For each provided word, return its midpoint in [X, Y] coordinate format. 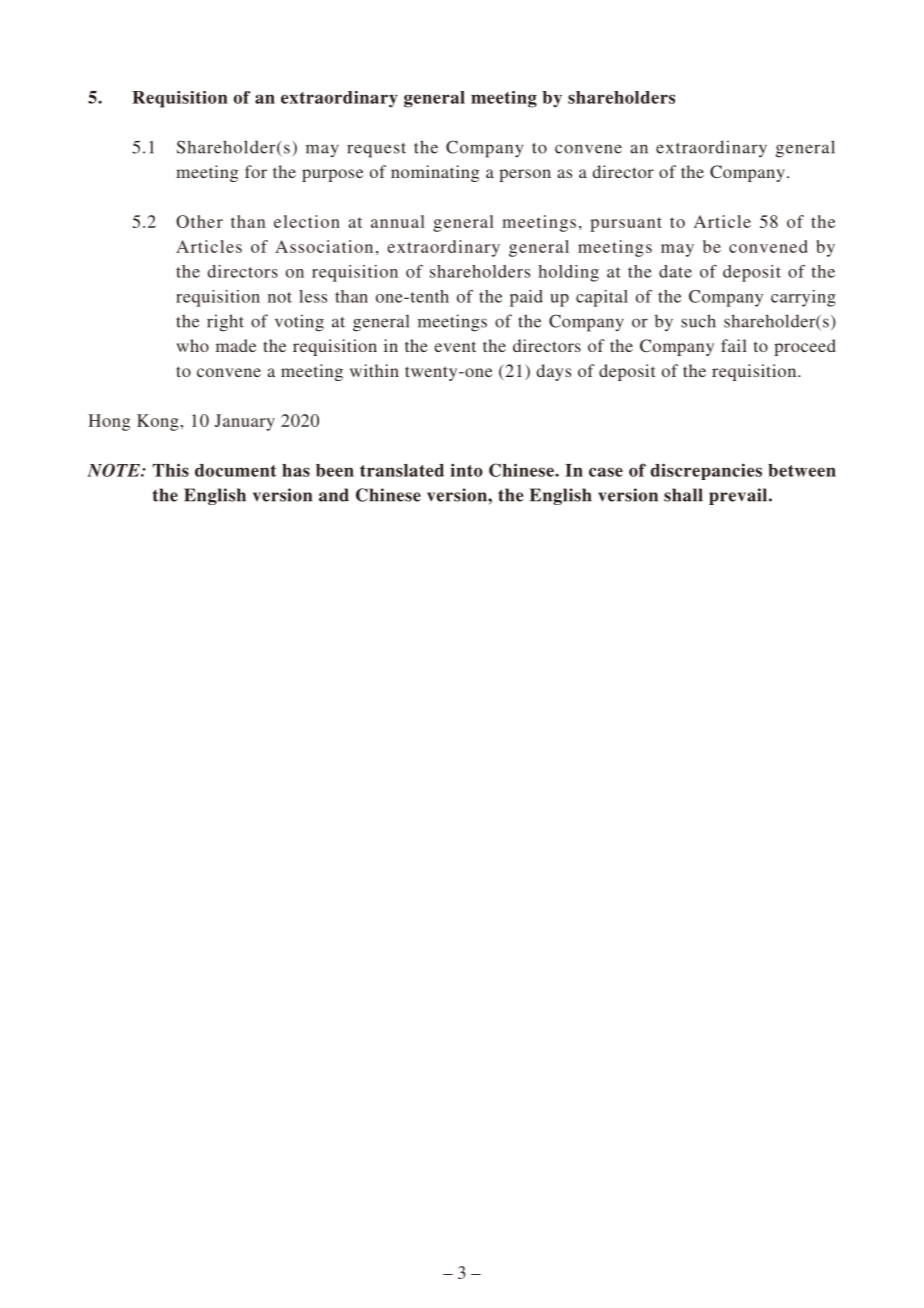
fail [734, 345]
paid [526, 298]
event [455, 346]
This [171, 470]
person [525, 175]
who [192, 345]
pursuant [626, 224]
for [256, 171]
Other [199, 221]
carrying [803, 298]
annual [398, 221]
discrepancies [706, 471]
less [313, 296]
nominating [435, 173]
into [466, 470]
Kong [159, 422]
